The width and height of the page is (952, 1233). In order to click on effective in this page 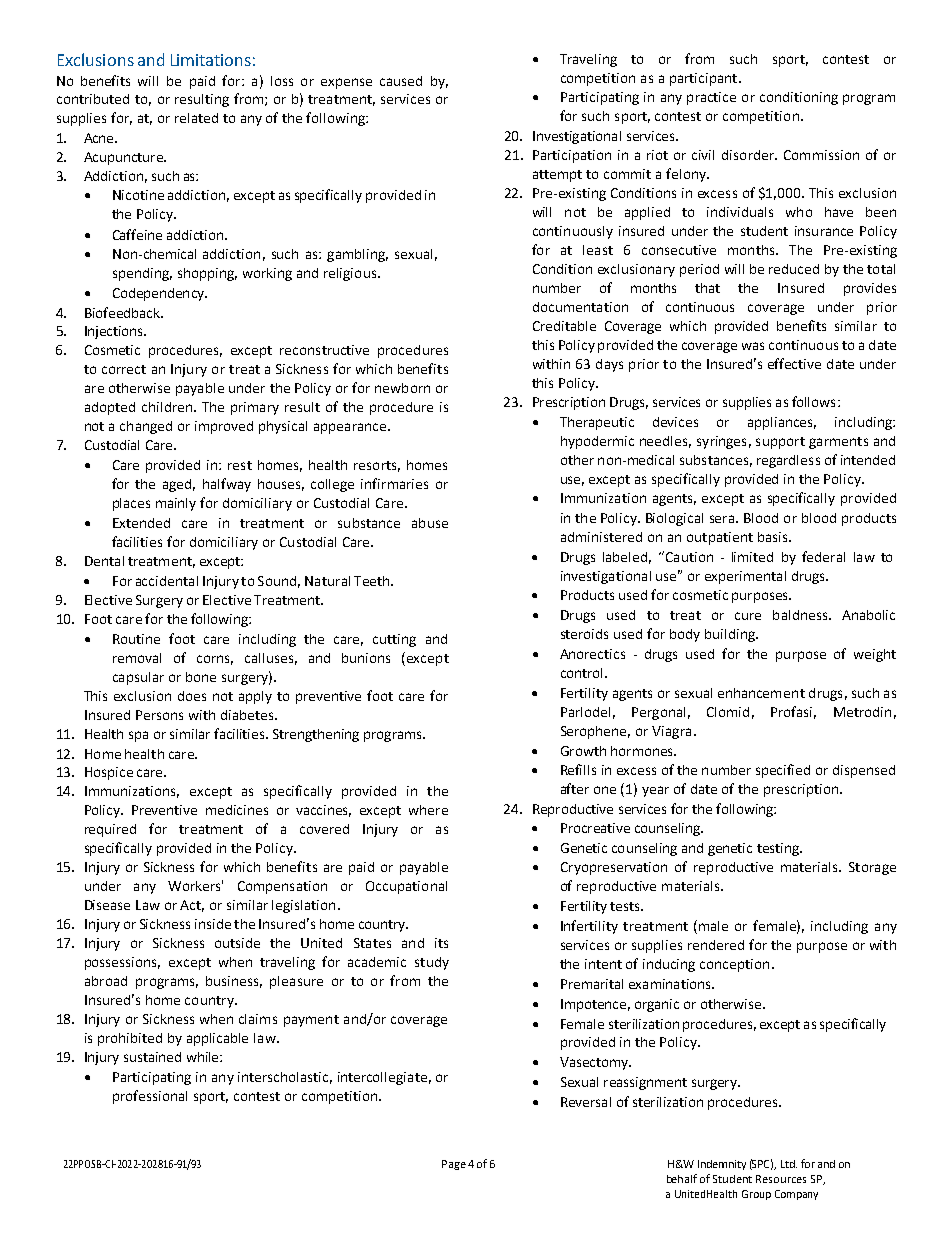, I will do `click(794, 363)`.
